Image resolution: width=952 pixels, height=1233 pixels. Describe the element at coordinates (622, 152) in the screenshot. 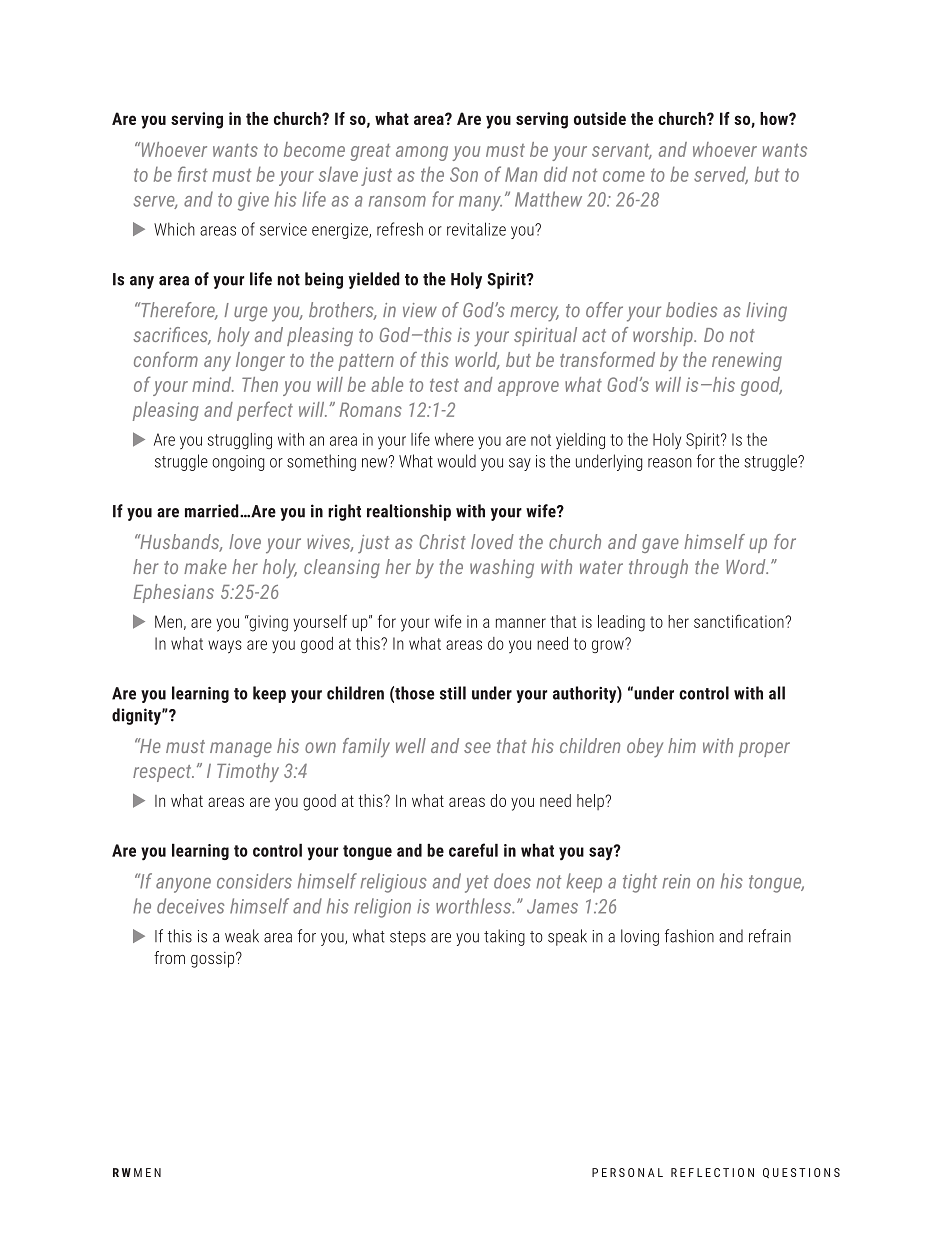

I see `servant` at that location.
